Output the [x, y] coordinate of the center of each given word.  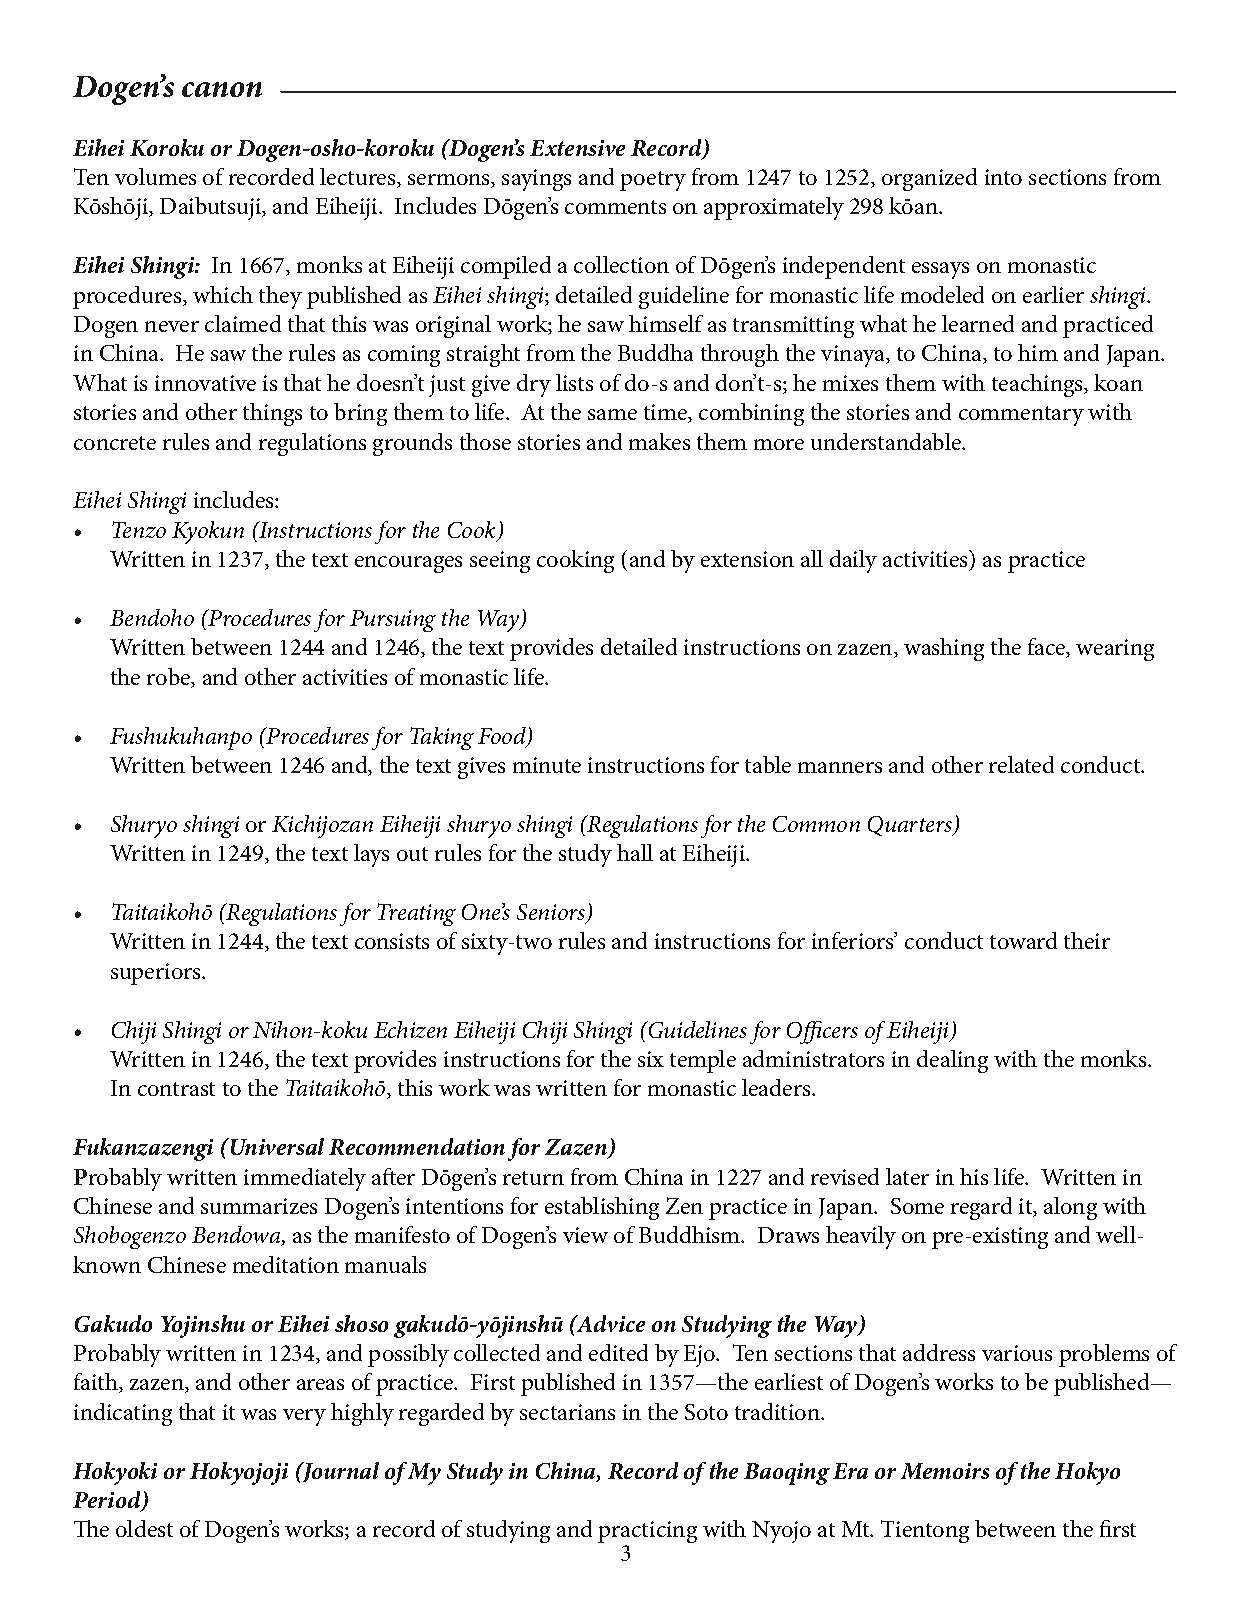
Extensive [577, 148]
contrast [176, 1089]
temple [703, 1061]
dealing [952, 1061]
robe [170, 678]
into [1003, 177]
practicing [647, 1534]
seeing [500, 562]
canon [222, 89]
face [1048, 648]
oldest [144, 1528]
